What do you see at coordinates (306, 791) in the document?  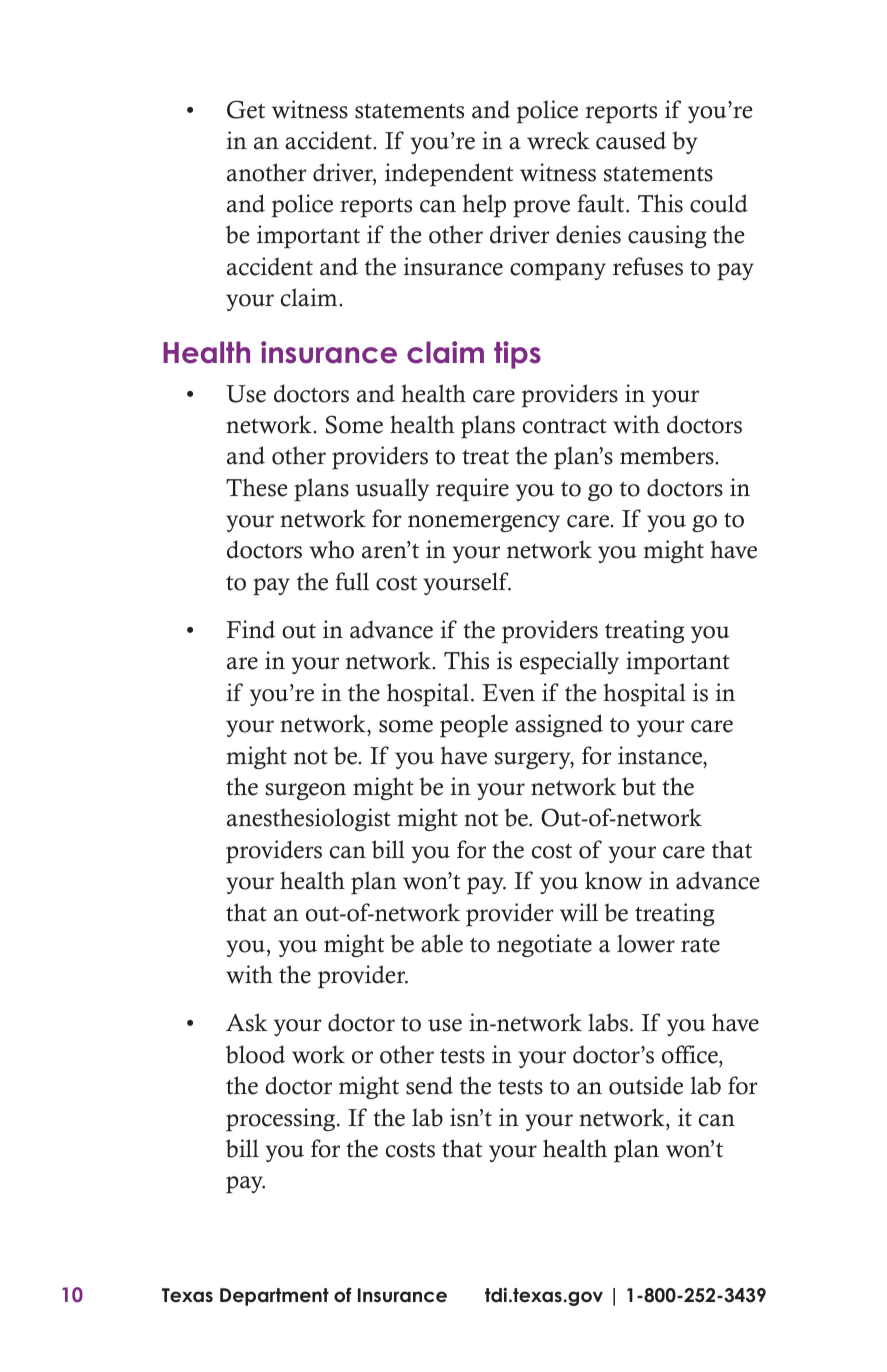 I see `surgeon` at bounding box center [306, 791].
